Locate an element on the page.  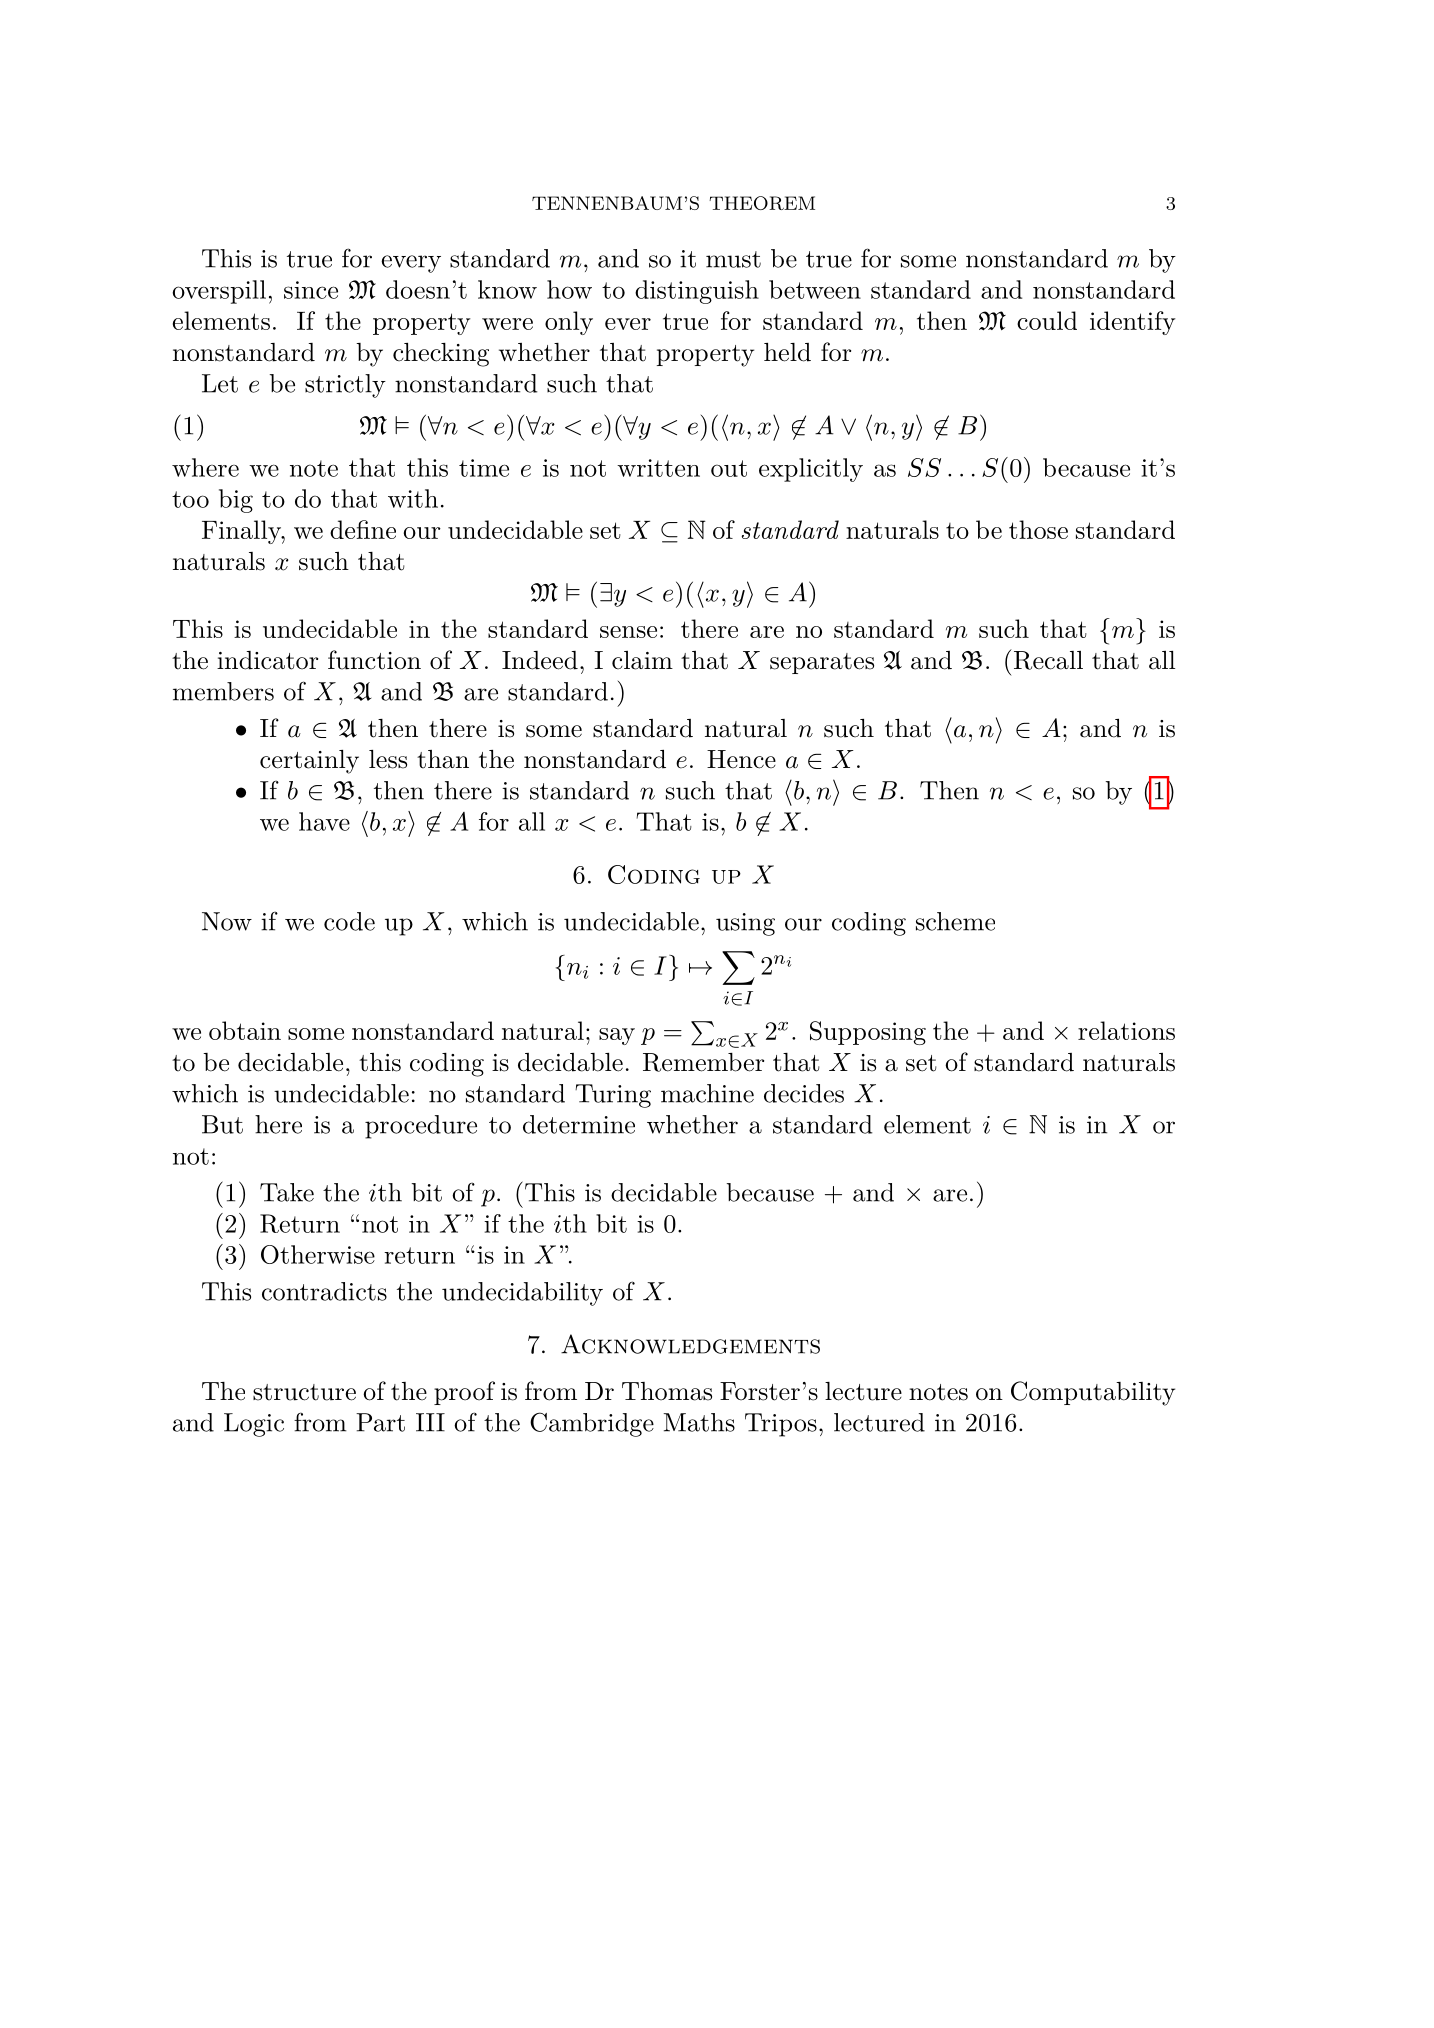
have is located at coordinates (324, 821).
